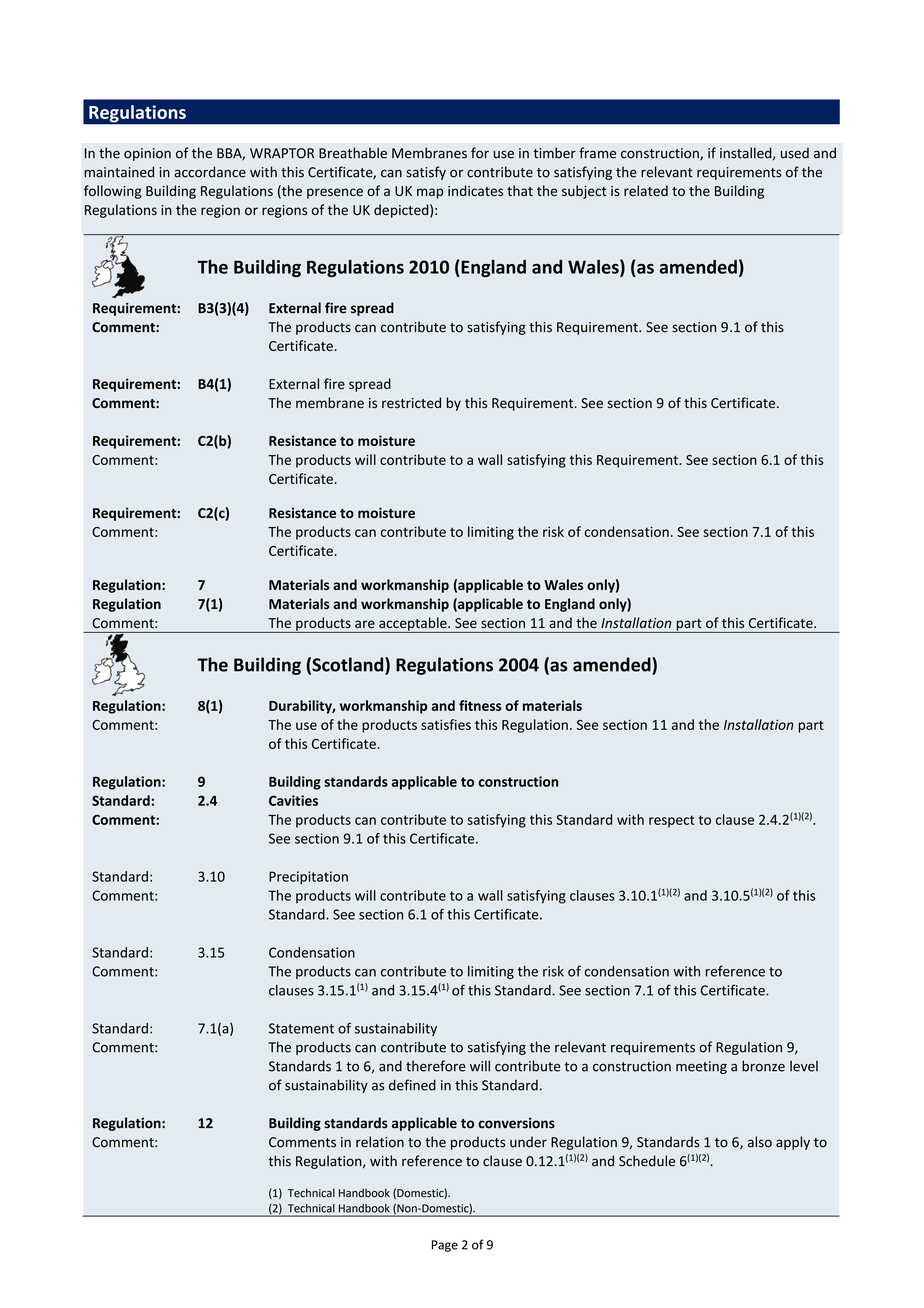 This document has width=924, height=1308. Describe the element at coordinates (701, 1067) in the document. I see `meeting` at that location.
